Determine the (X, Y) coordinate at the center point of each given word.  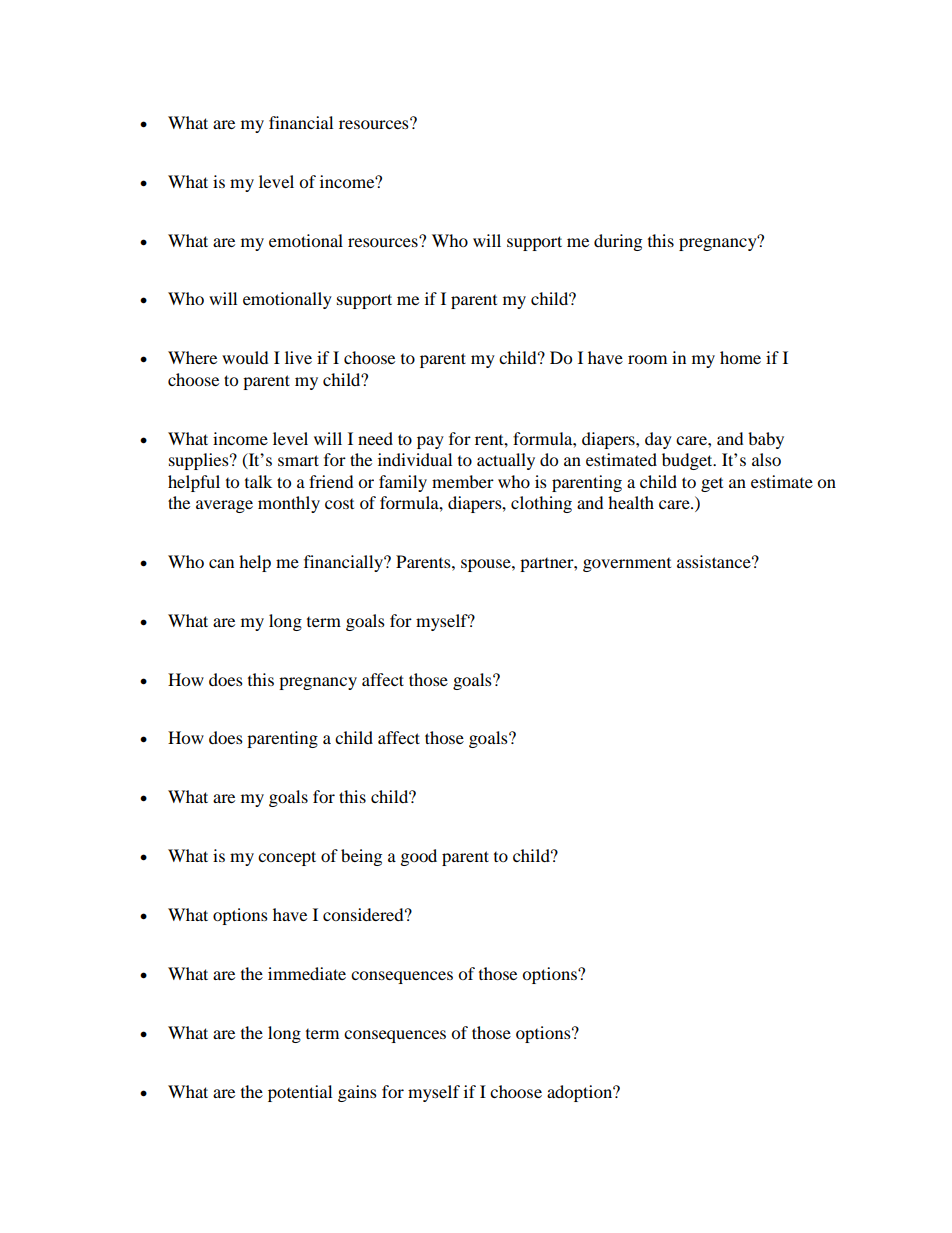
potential (300, 1093)
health (631, 502)
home (740, 357)
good (418, 857)
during (618, 242)
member (463, 481)
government (627, 564)
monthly (289, 504)
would (245, 357)
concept (287, 858)
